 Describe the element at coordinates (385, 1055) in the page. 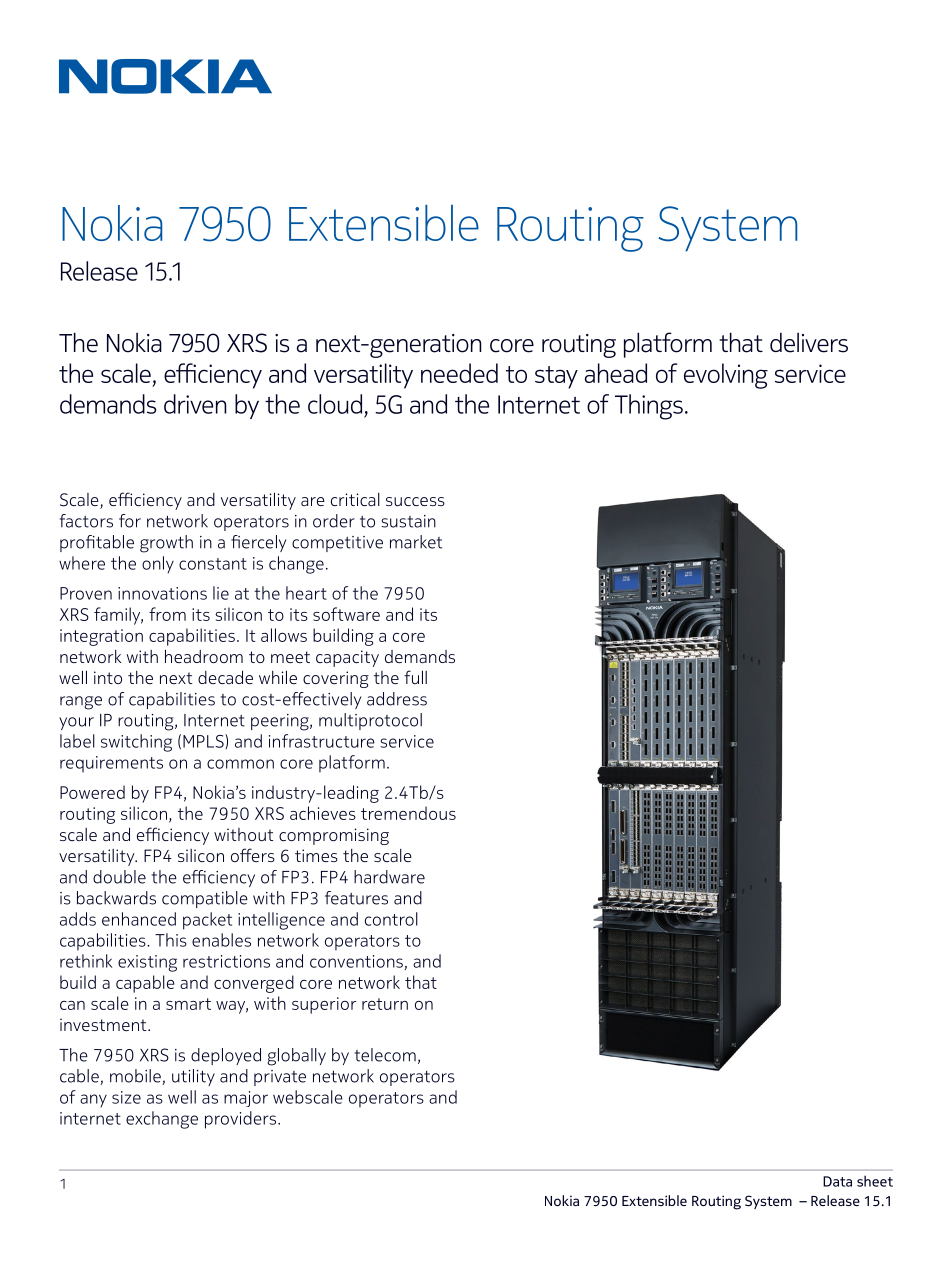

I see `telecom` at that location.
